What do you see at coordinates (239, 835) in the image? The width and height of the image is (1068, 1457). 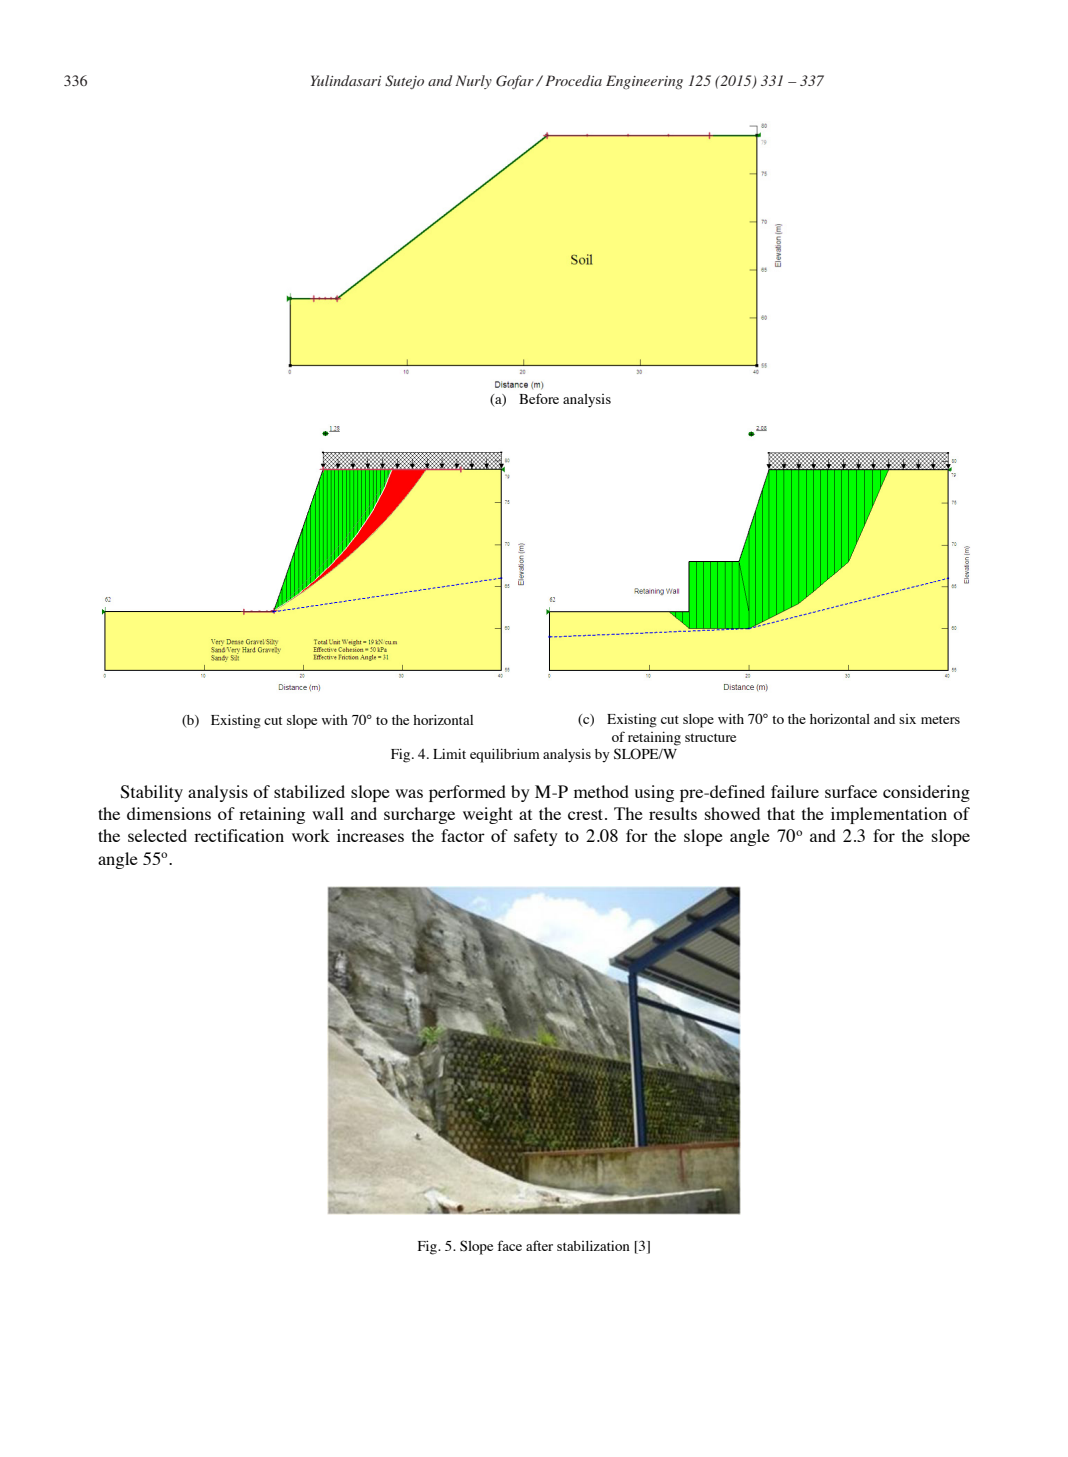 I see `rectification` at bounding box center [239, 835].
